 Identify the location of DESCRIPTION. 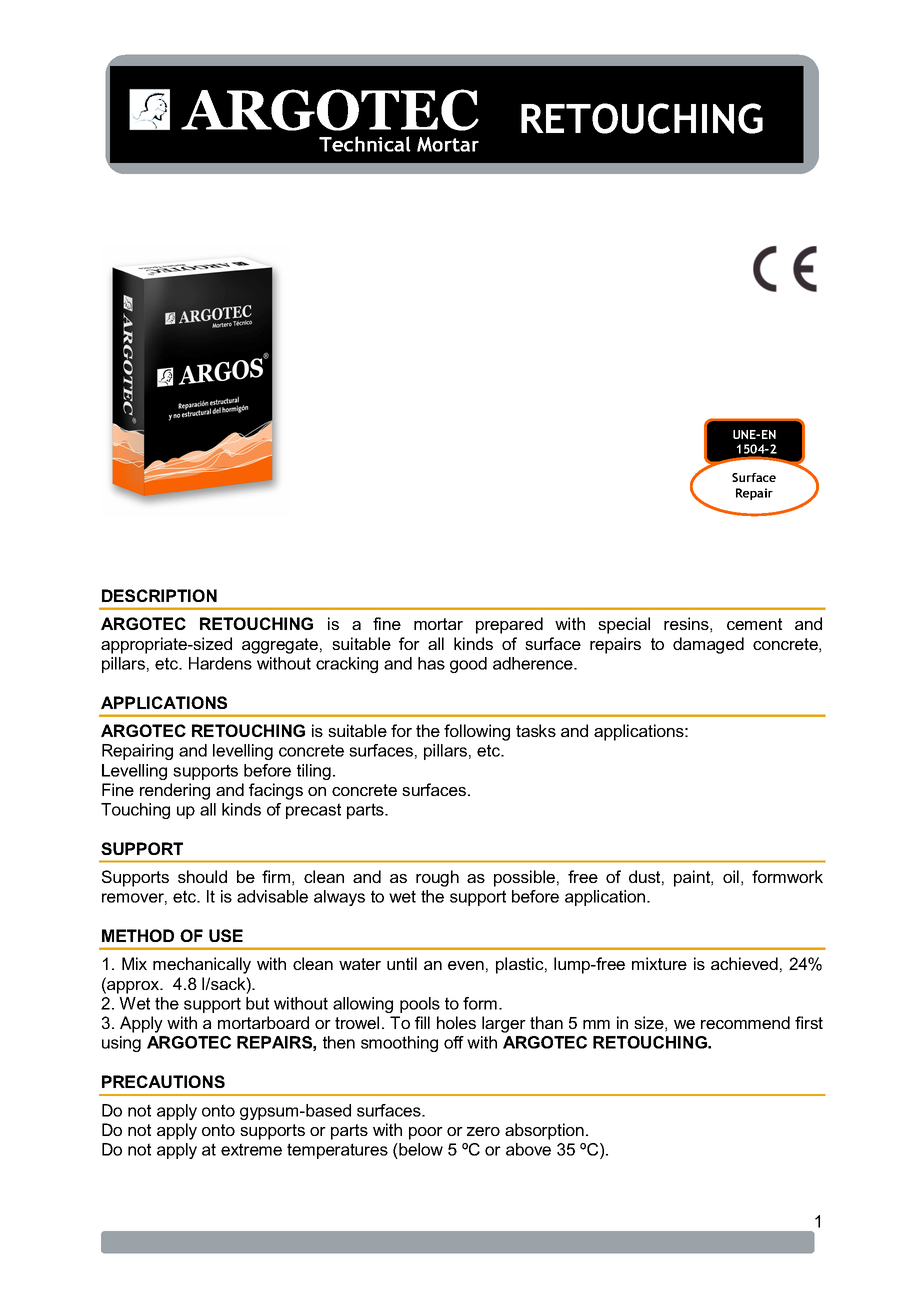
(159, 595).
